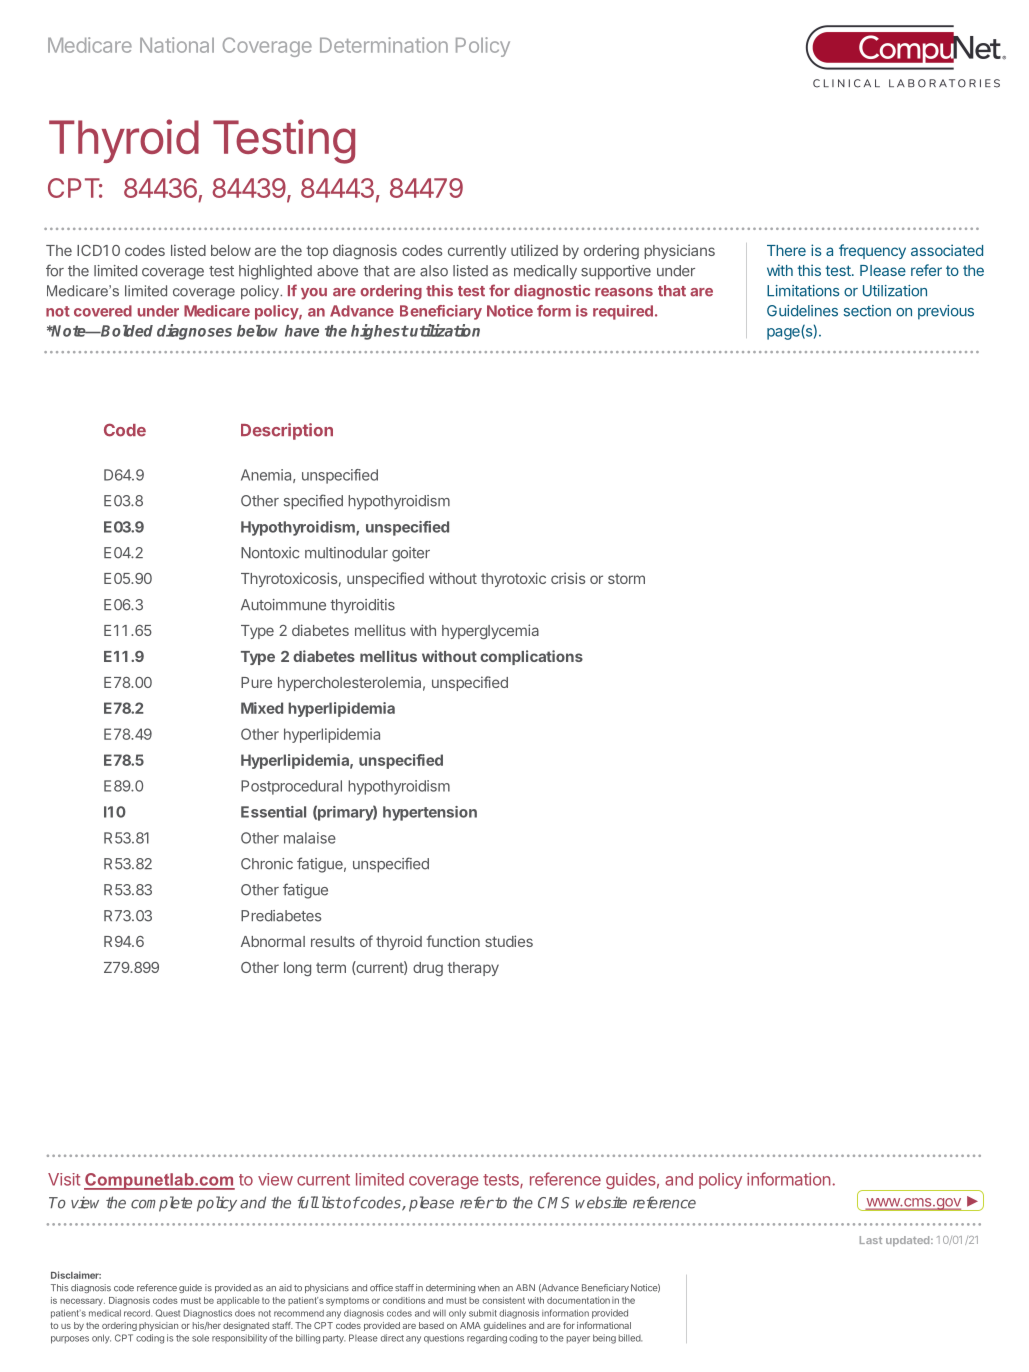 The image size is (1029, 1372). Describe the element at coordinates (534, 250) in the screenshot. I see `utilized` at that location.
